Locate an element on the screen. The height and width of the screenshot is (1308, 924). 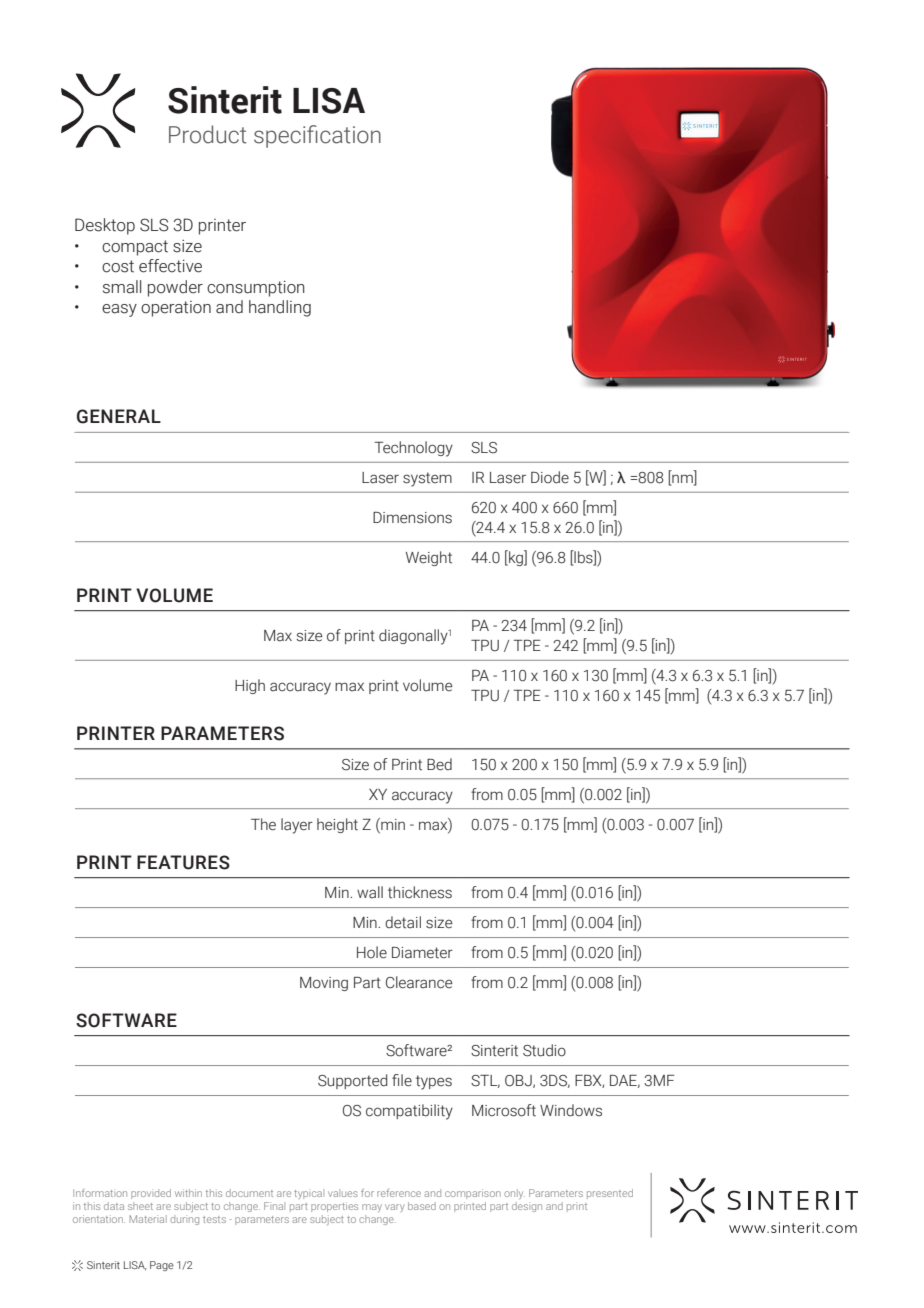
design is located at coordinates (527, 1207).
